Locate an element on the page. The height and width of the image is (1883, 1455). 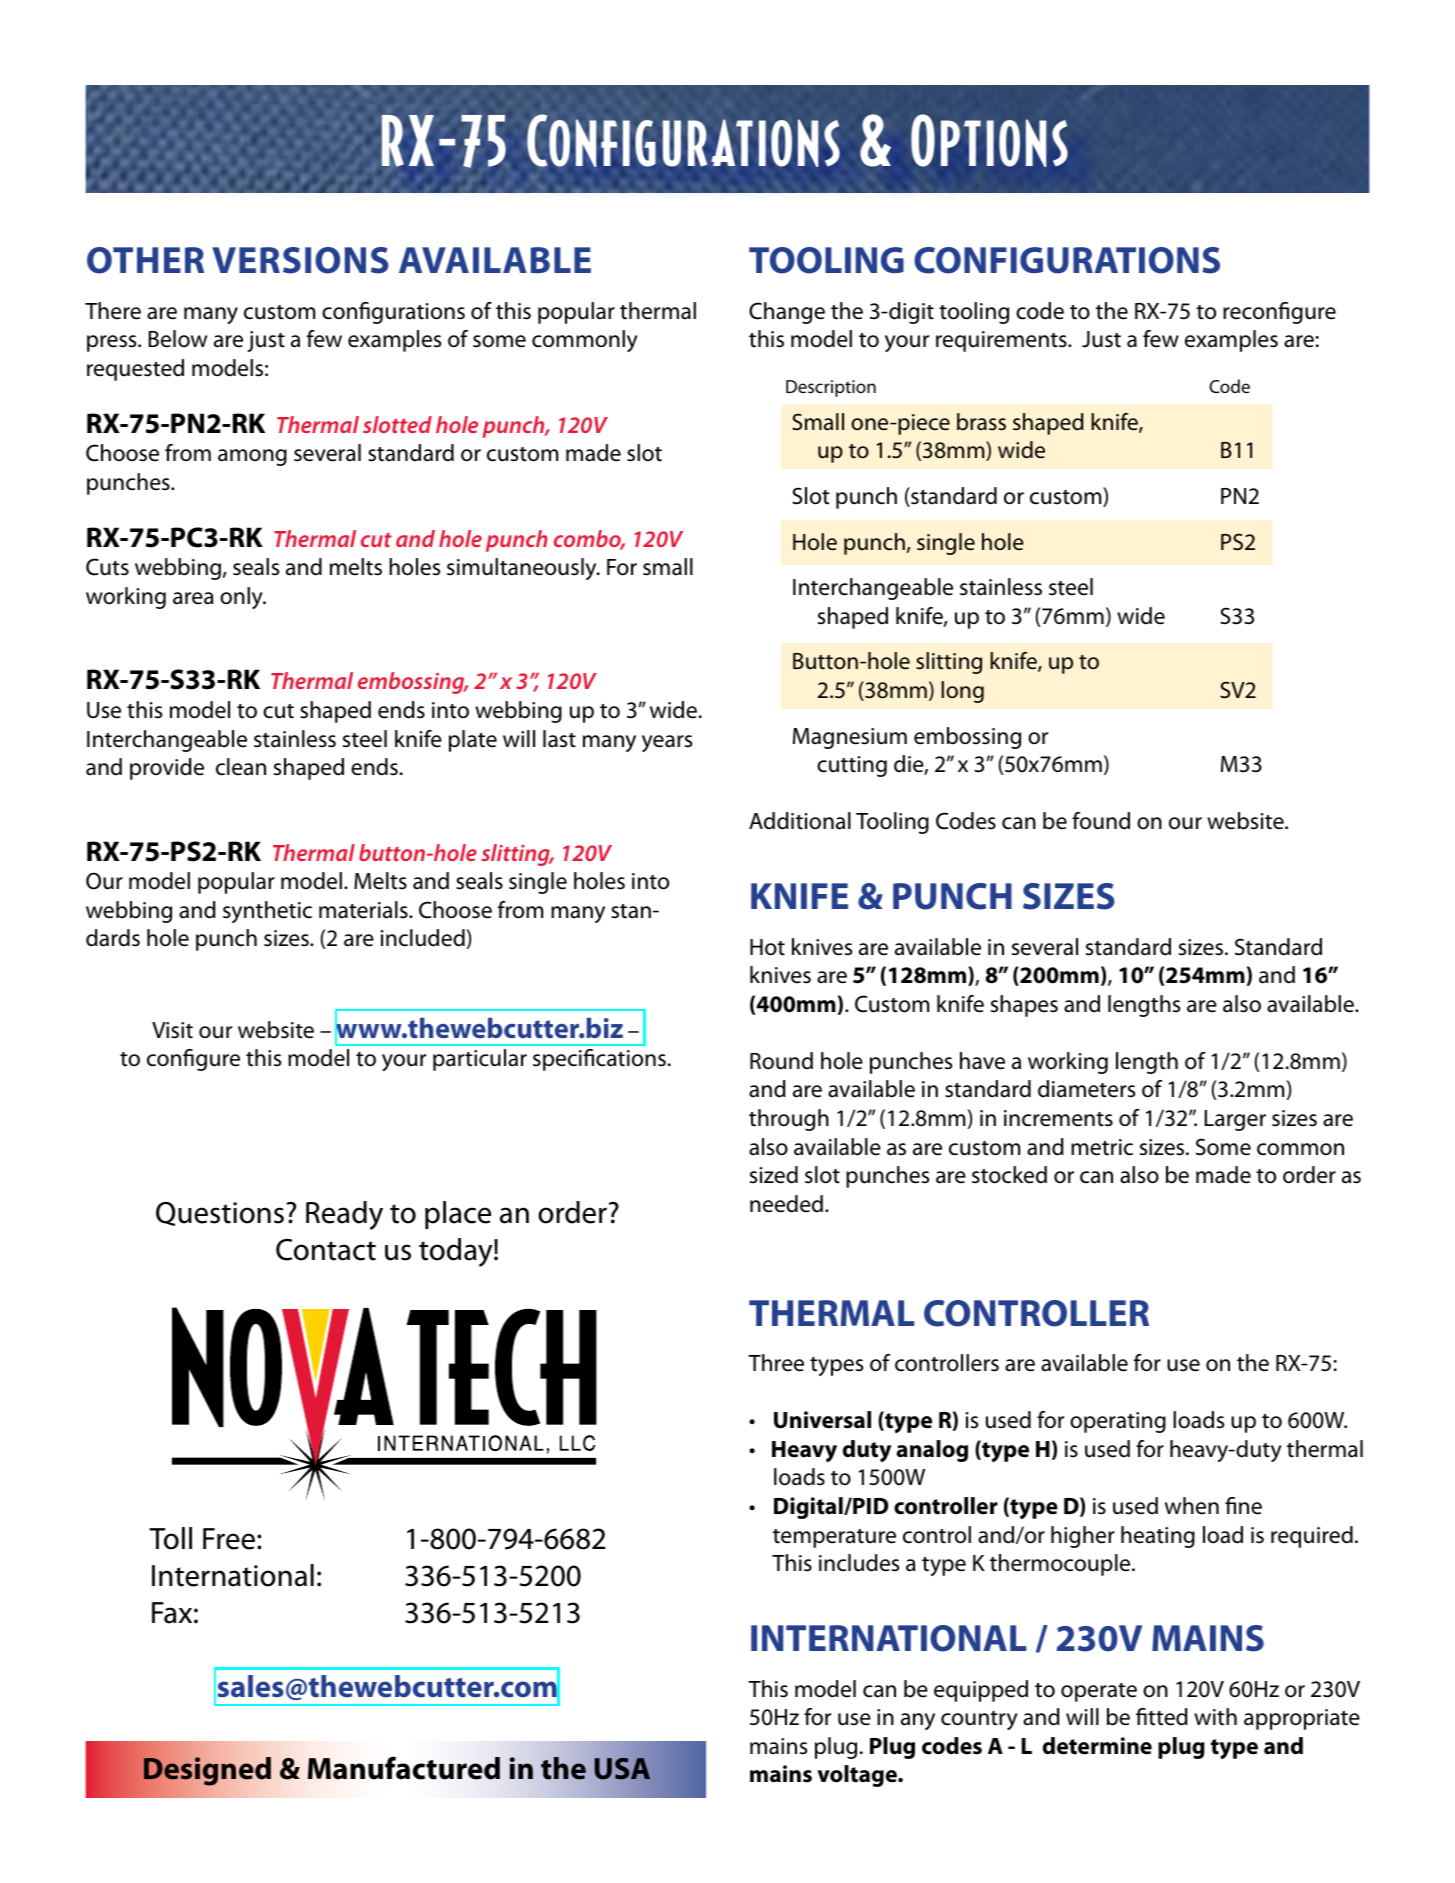
needed is located at coordinates (786, 1204).
